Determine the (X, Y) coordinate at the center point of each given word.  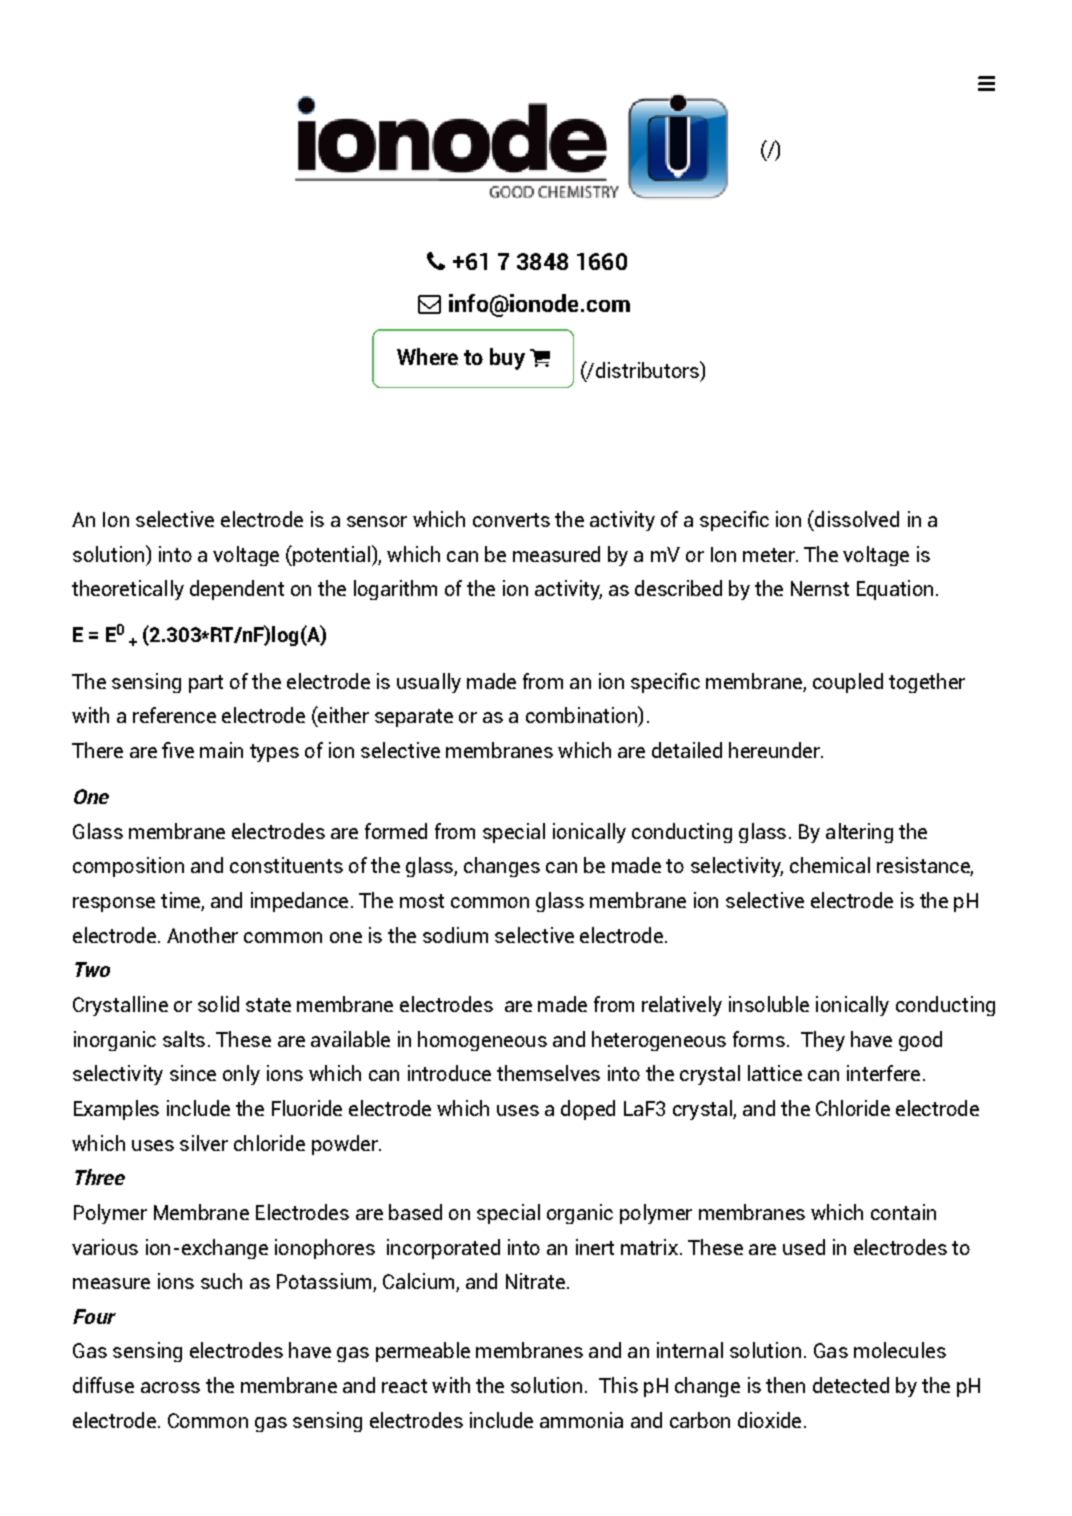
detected (851, 1385)
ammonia (581, 1420)
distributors (647, 369)
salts (184, 1039)
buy (507, 359)
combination (582, 714)
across (170, 1387)
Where (427, 356)
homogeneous (482, 1041)
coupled (848, 683)
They (823, 1041)
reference (174, 715)
